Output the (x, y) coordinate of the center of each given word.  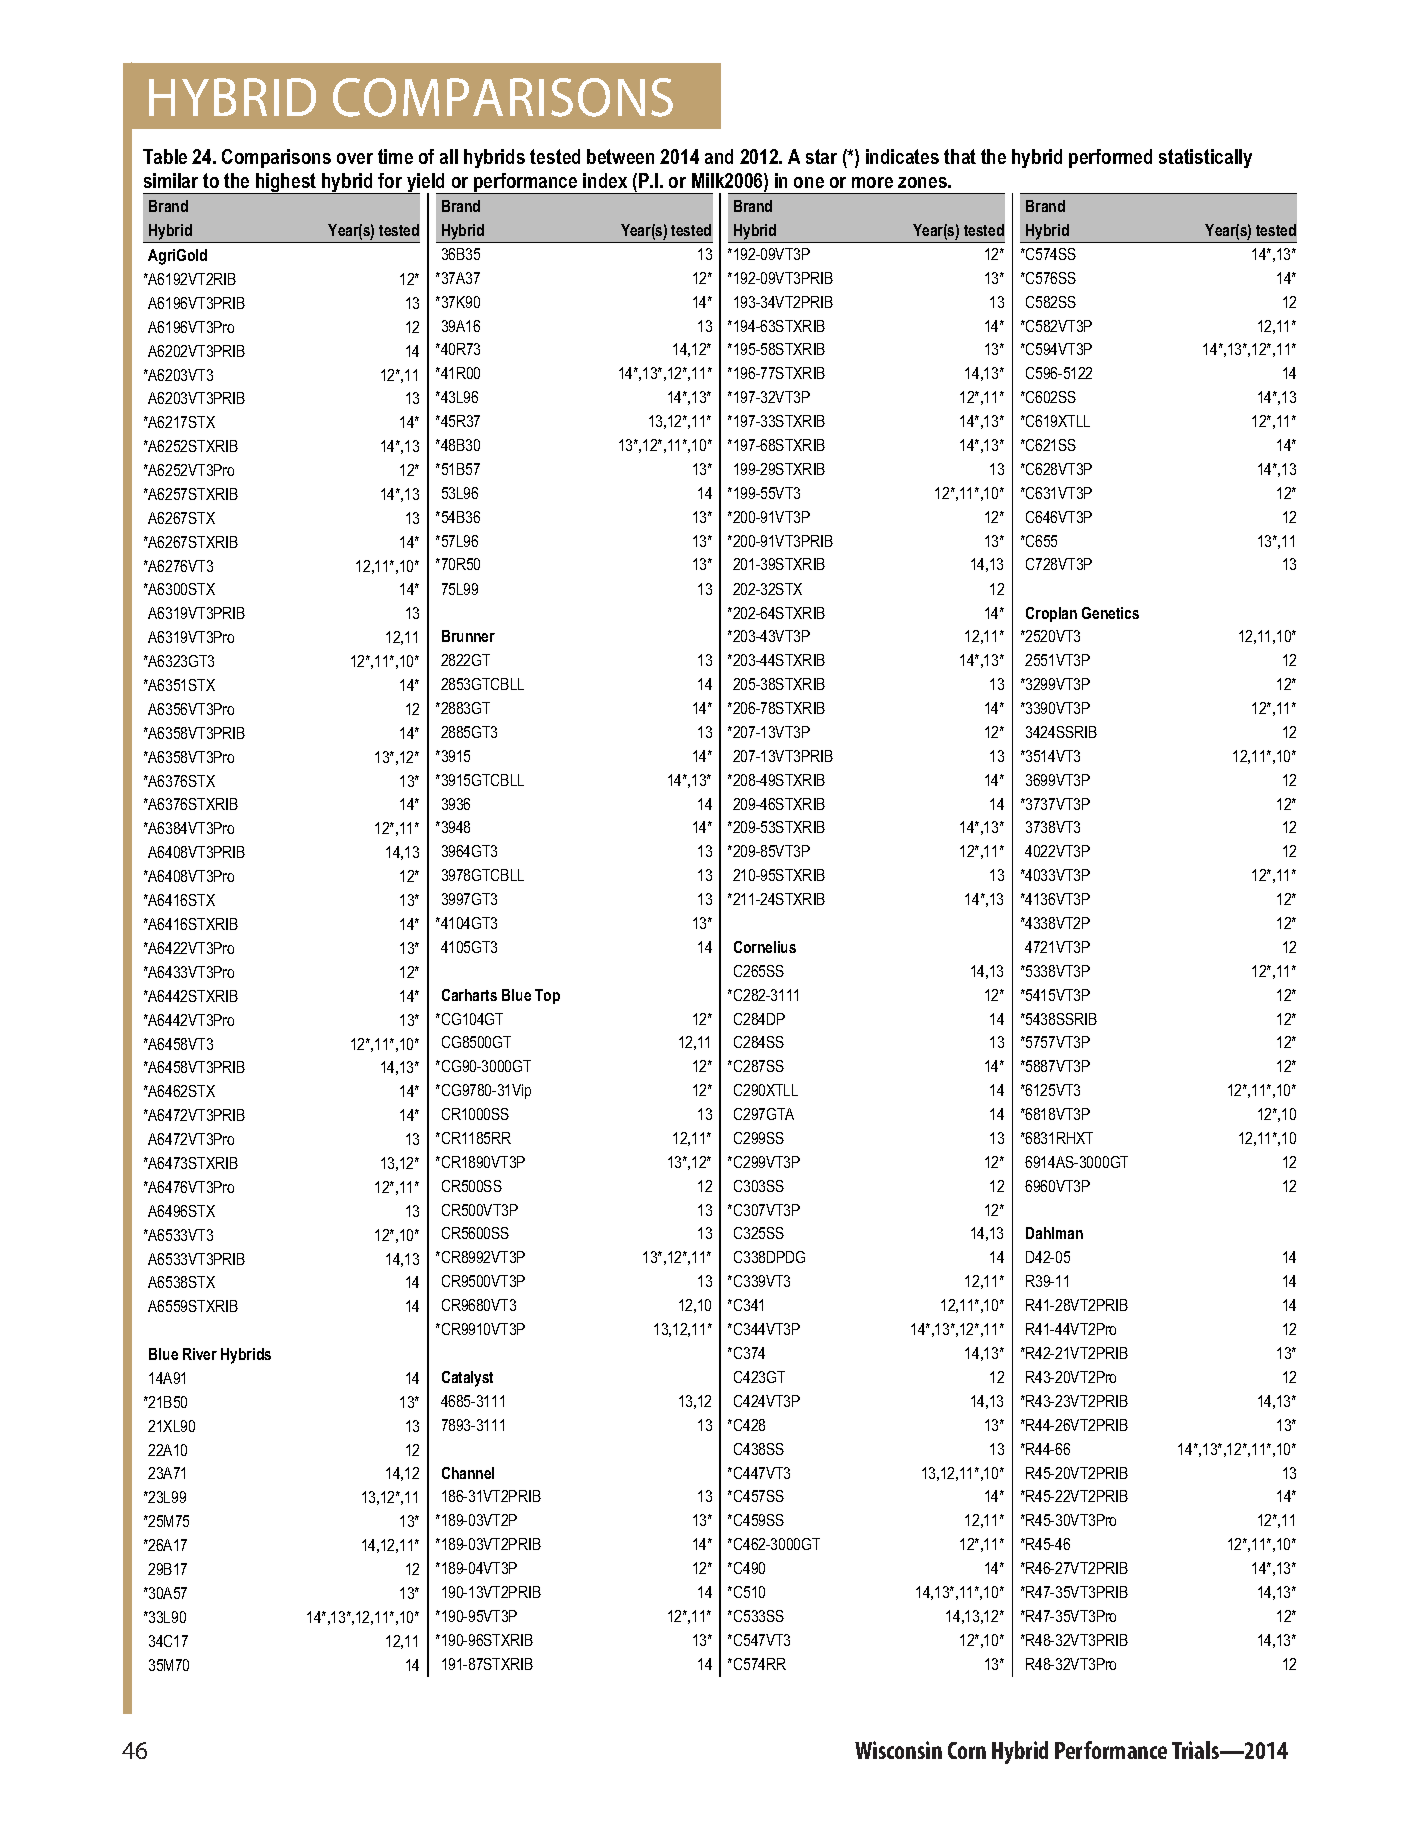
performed (1110, 158)
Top (547, 996)
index (605, 180)
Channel (468, 1473)
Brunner (468, 636)
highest (286, 183)
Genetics (1110, 613)
